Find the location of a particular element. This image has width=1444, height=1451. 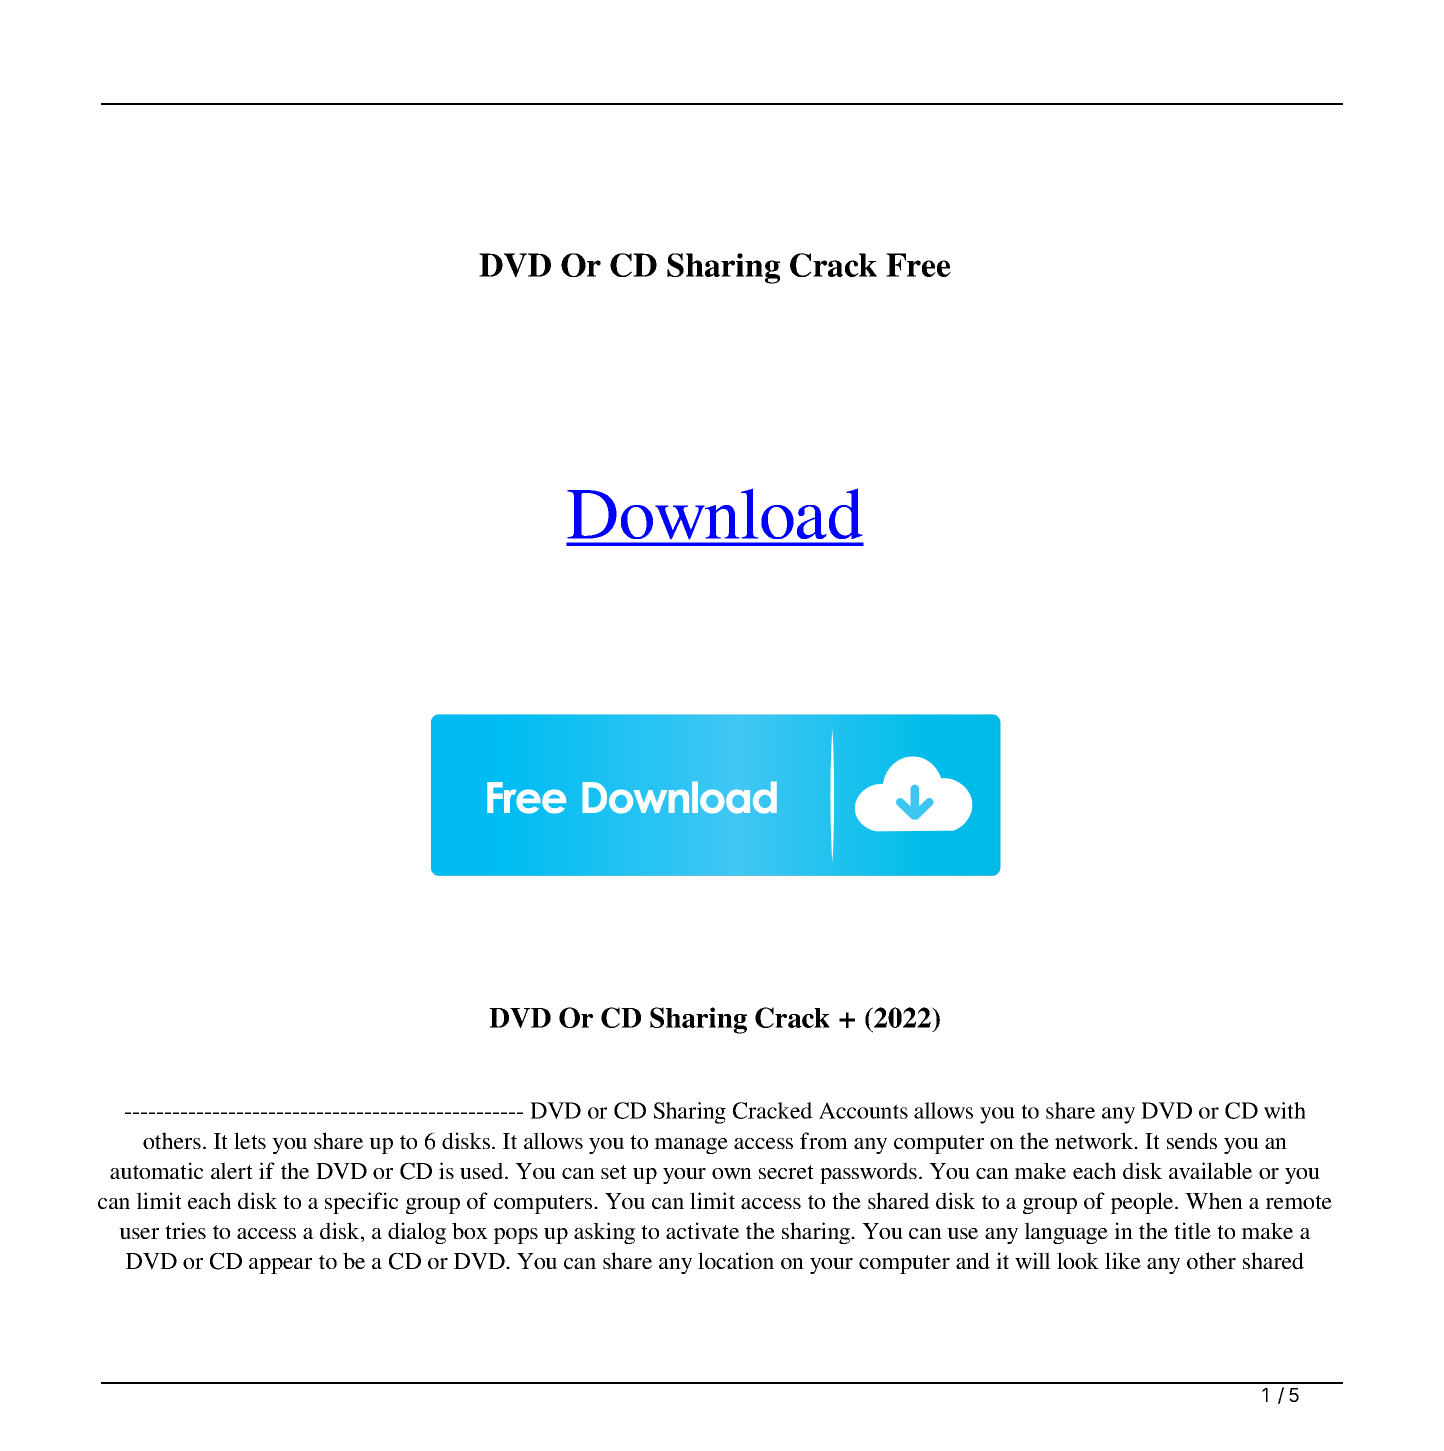

lets is located at coordinates (250, 1140).
